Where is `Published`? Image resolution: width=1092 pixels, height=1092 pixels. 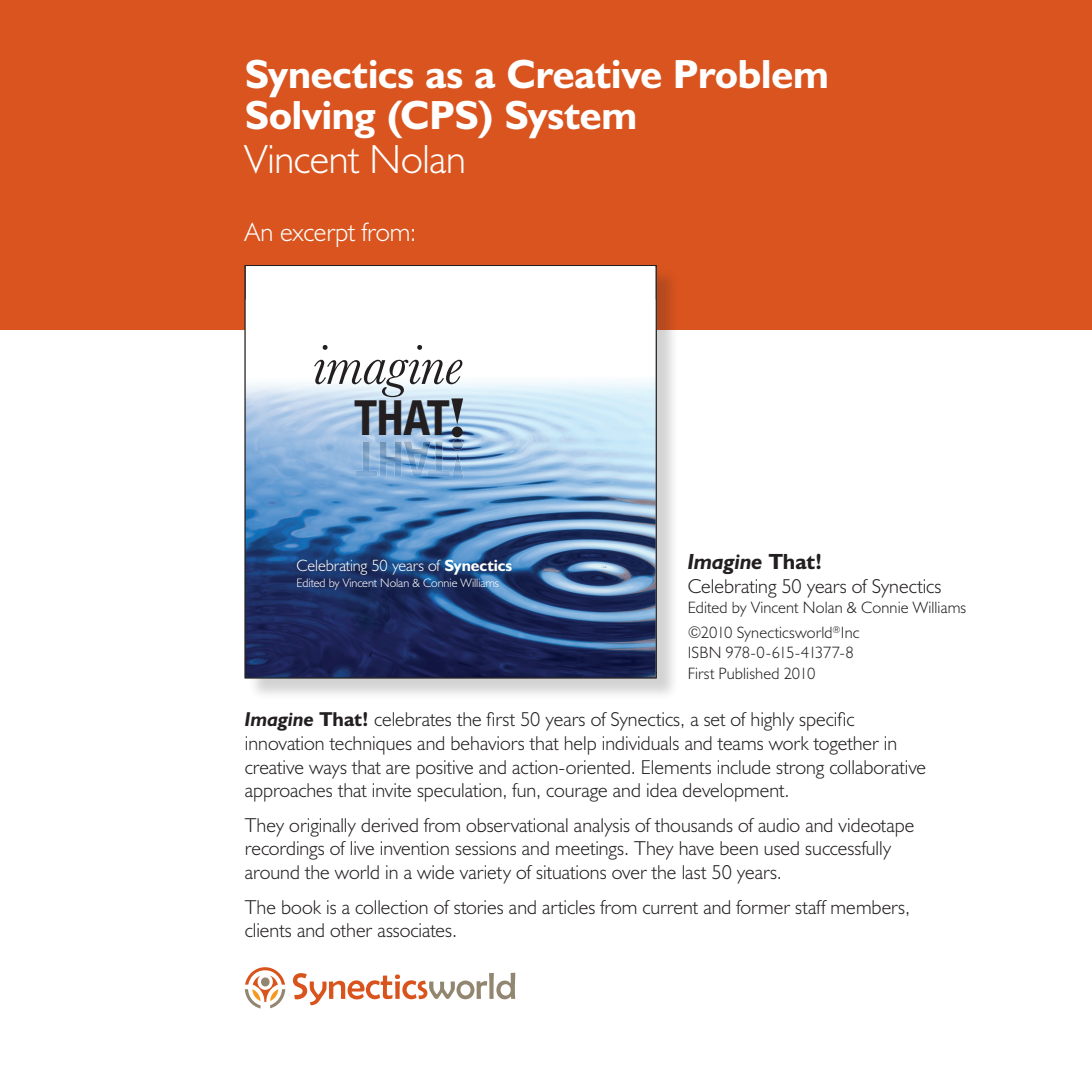 Published is located at coordinates (749, 673).
